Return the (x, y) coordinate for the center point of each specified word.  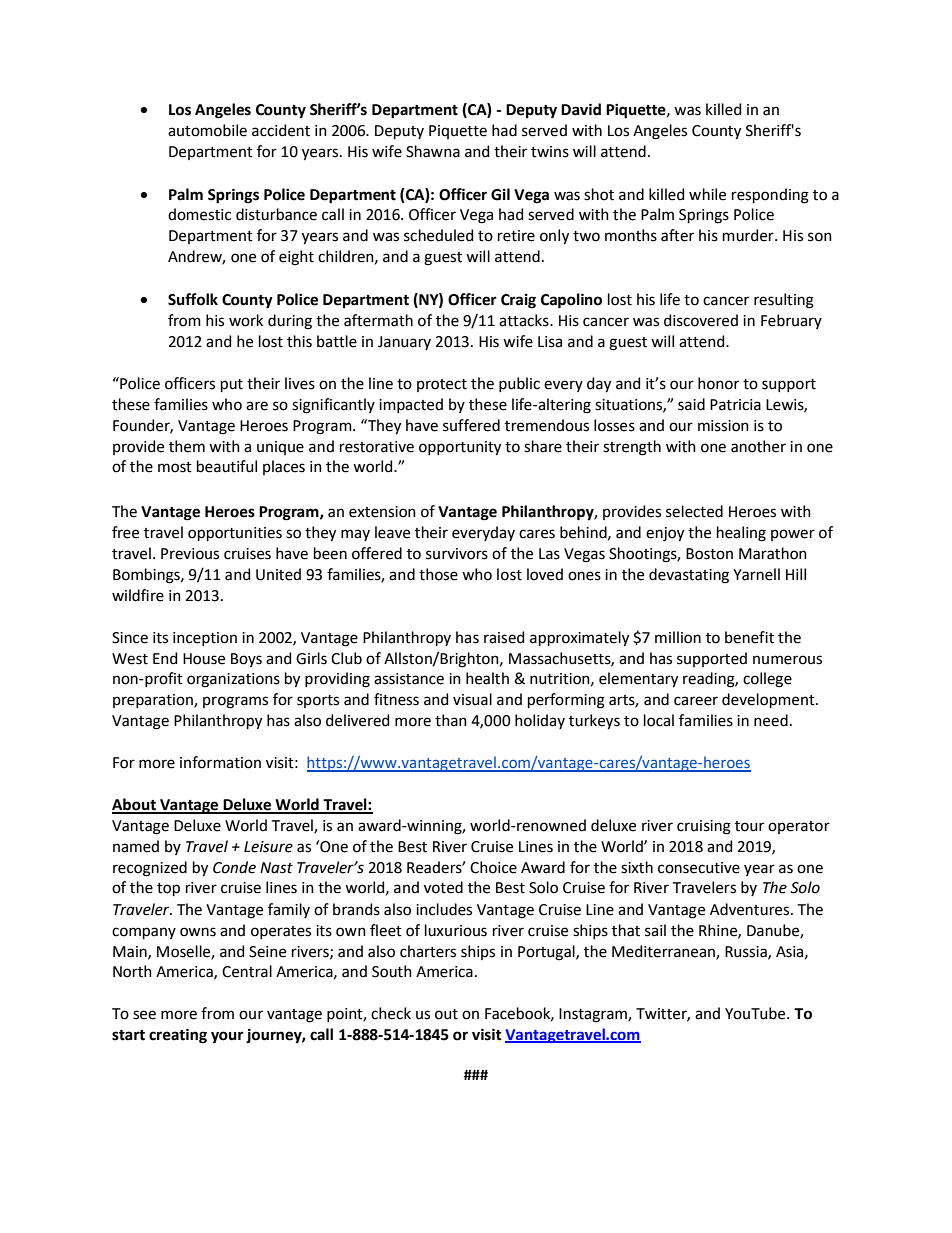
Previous (190, 554)
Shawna (433, 151)
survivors (457, 554)
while (707, 194)
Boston (709, 554)
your (227, 1037)
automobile (207, 130)
